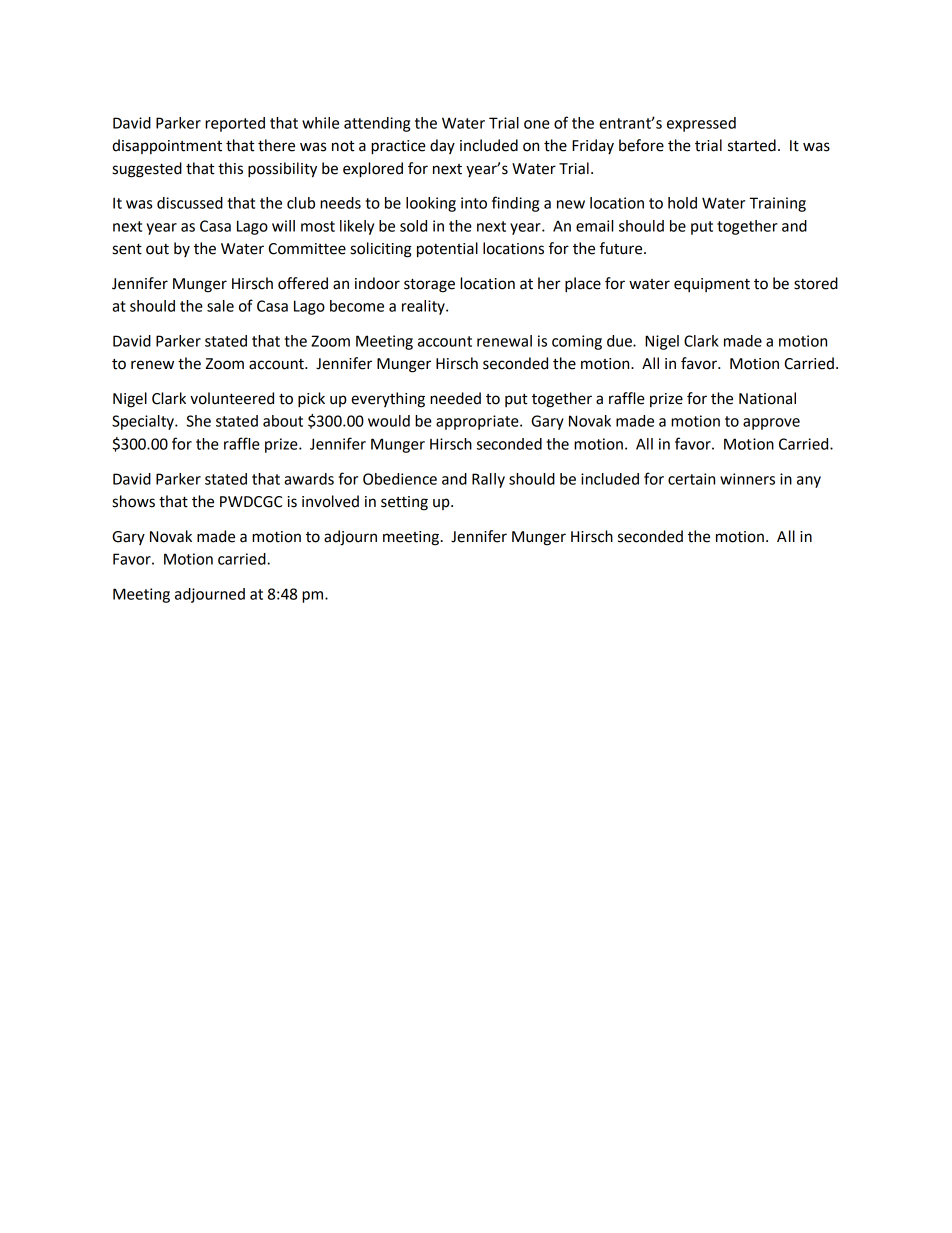 This screenshot has height=1233, width=952. I want to click on started, so click(752, 145).
